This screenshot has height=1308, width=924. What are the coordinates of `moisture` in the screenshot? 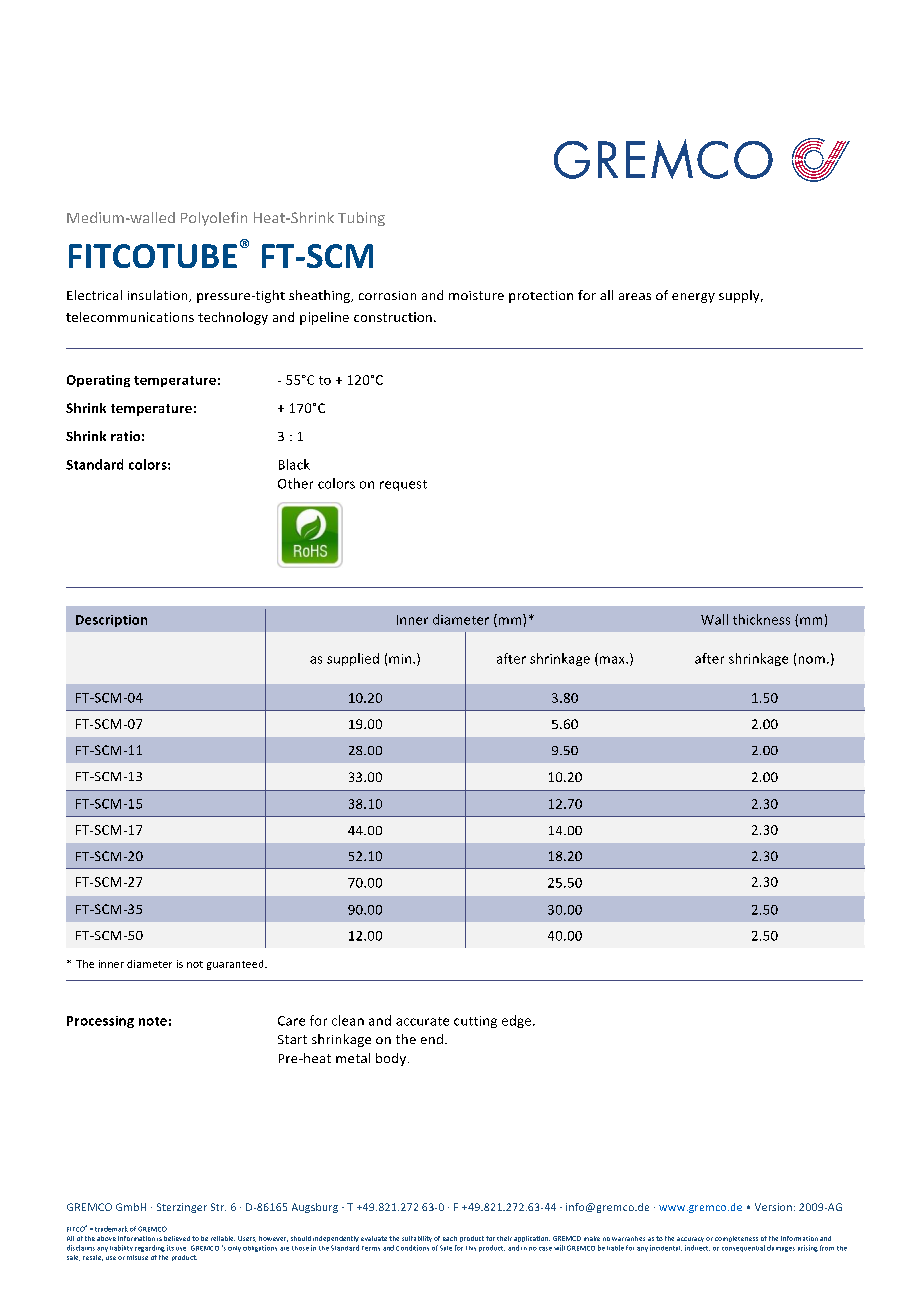 It's located at (476, 295).
